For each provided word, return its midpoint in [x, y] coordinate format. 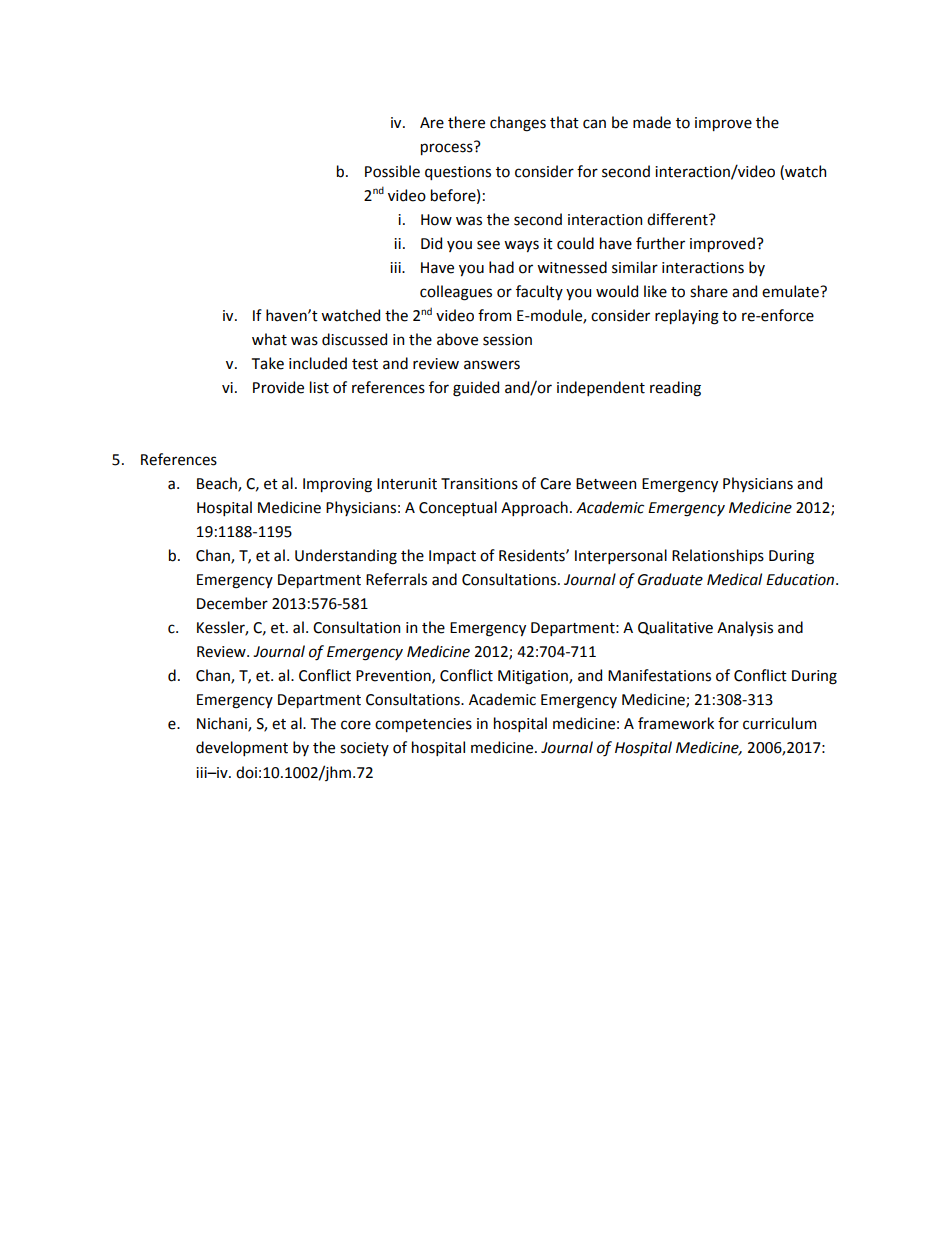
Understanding [346, 557]
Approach [534, 508]
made [652, 122]
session [507, 340]
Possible [392, 171]
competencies [423, 725]
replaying [687, 317]
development [242, 748]
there [466, 122]
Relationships [718, 556]
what [269, 339]
